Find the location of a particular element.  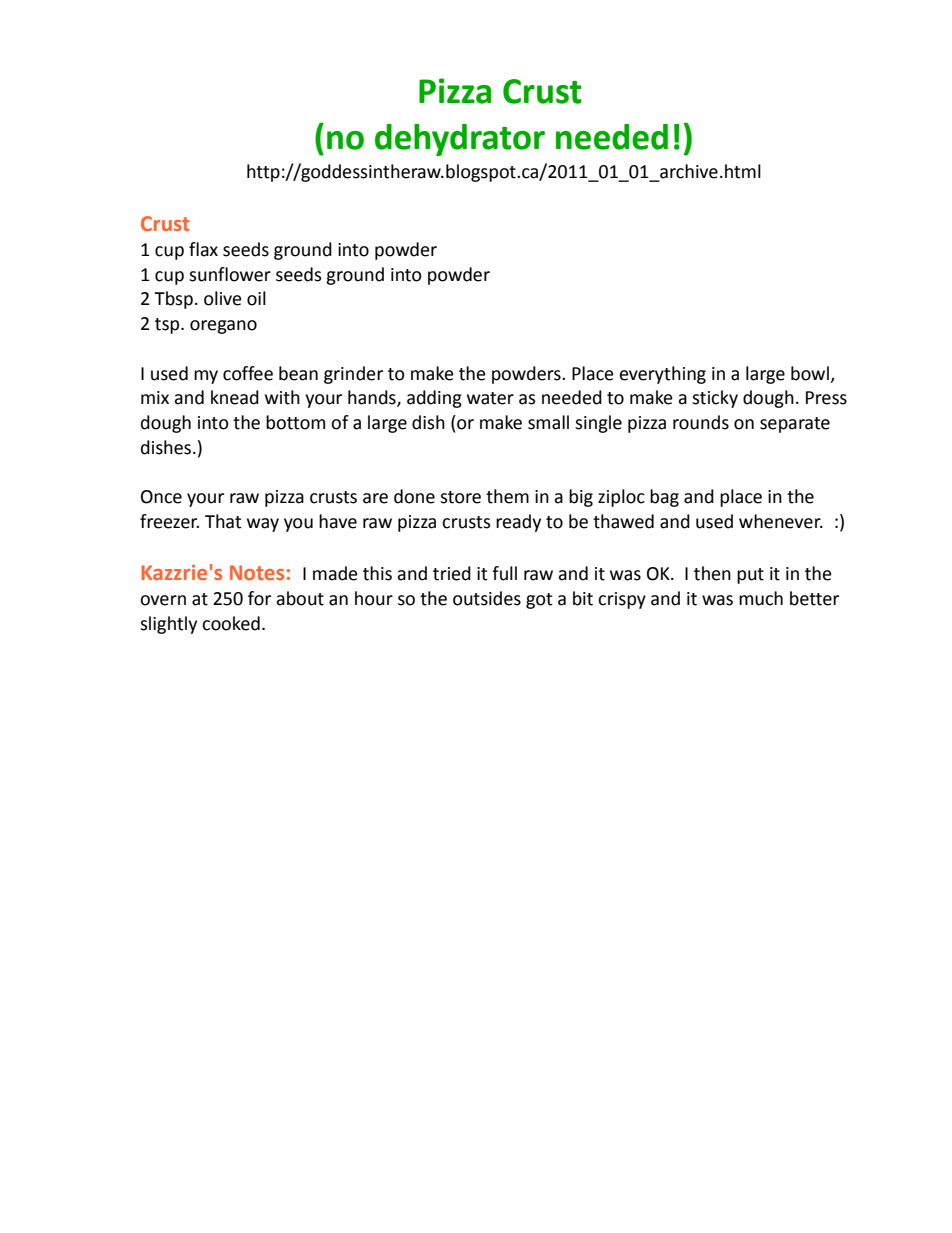

coffee is located at coordinates (248, 373).
